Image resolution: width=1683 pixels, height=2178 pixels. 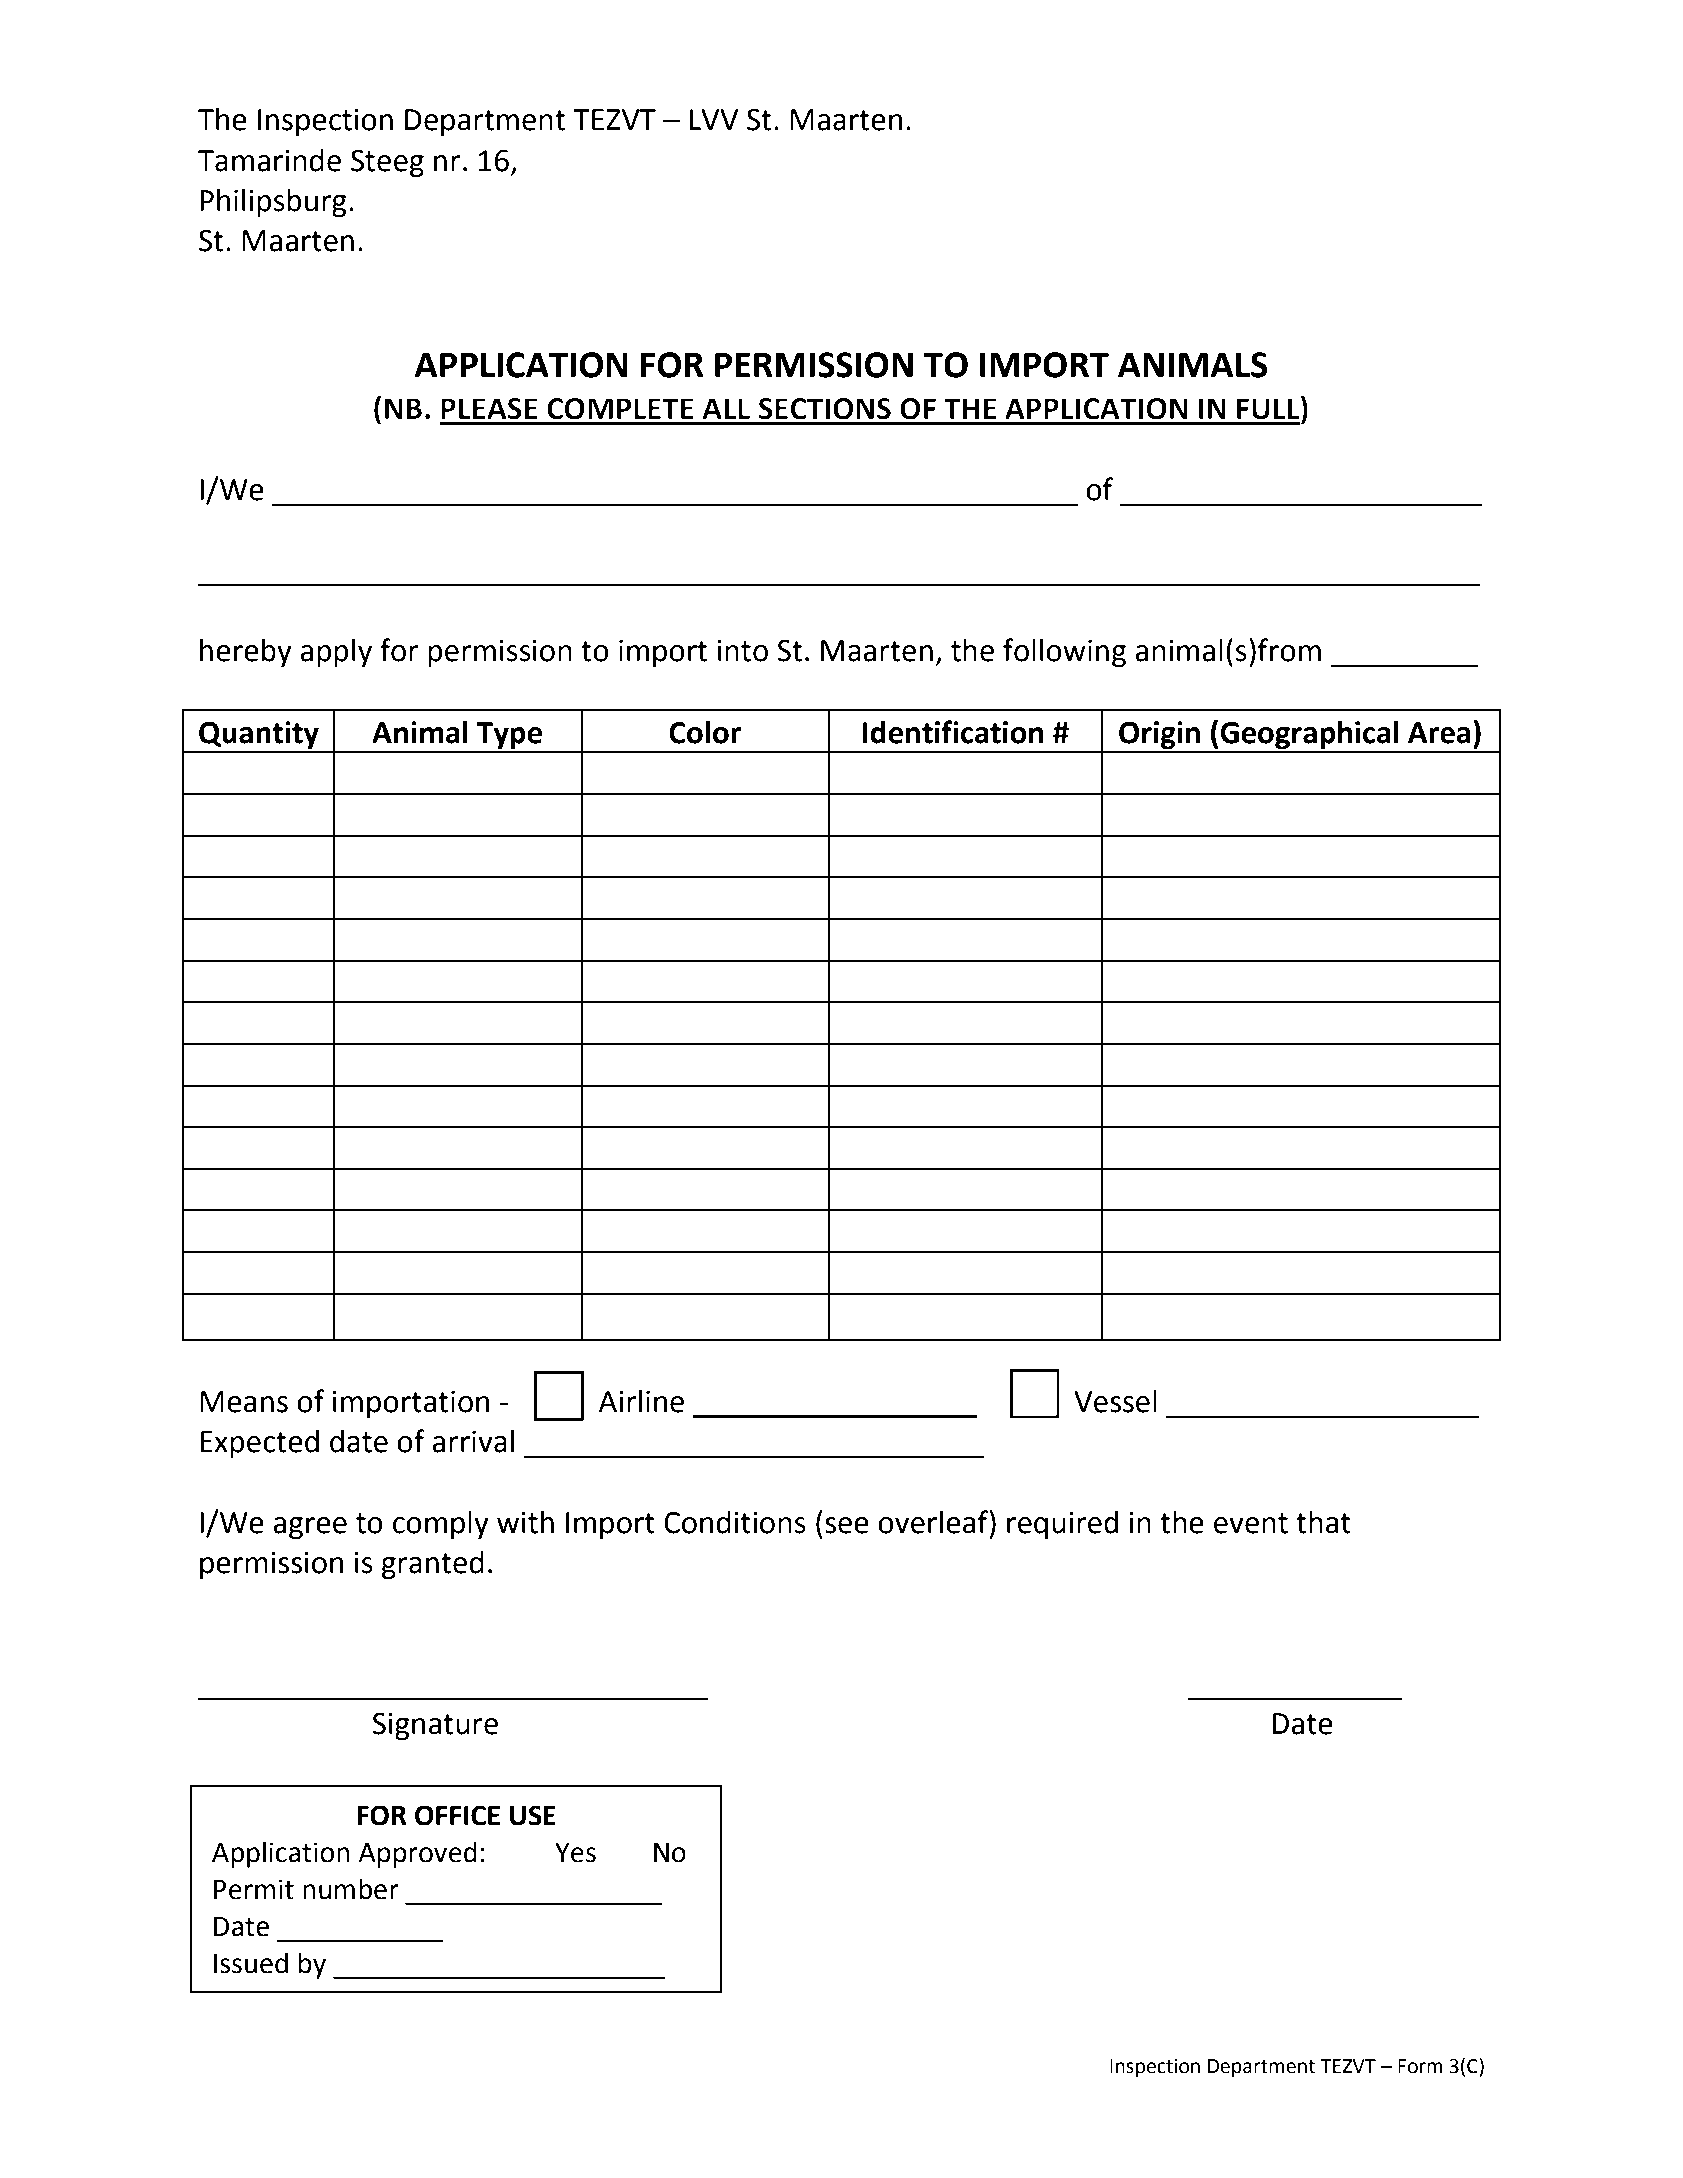 What do you see at coordinates (432, 1565) in the screenshot?
I see `granted` at bounding box center [432, 1565].
